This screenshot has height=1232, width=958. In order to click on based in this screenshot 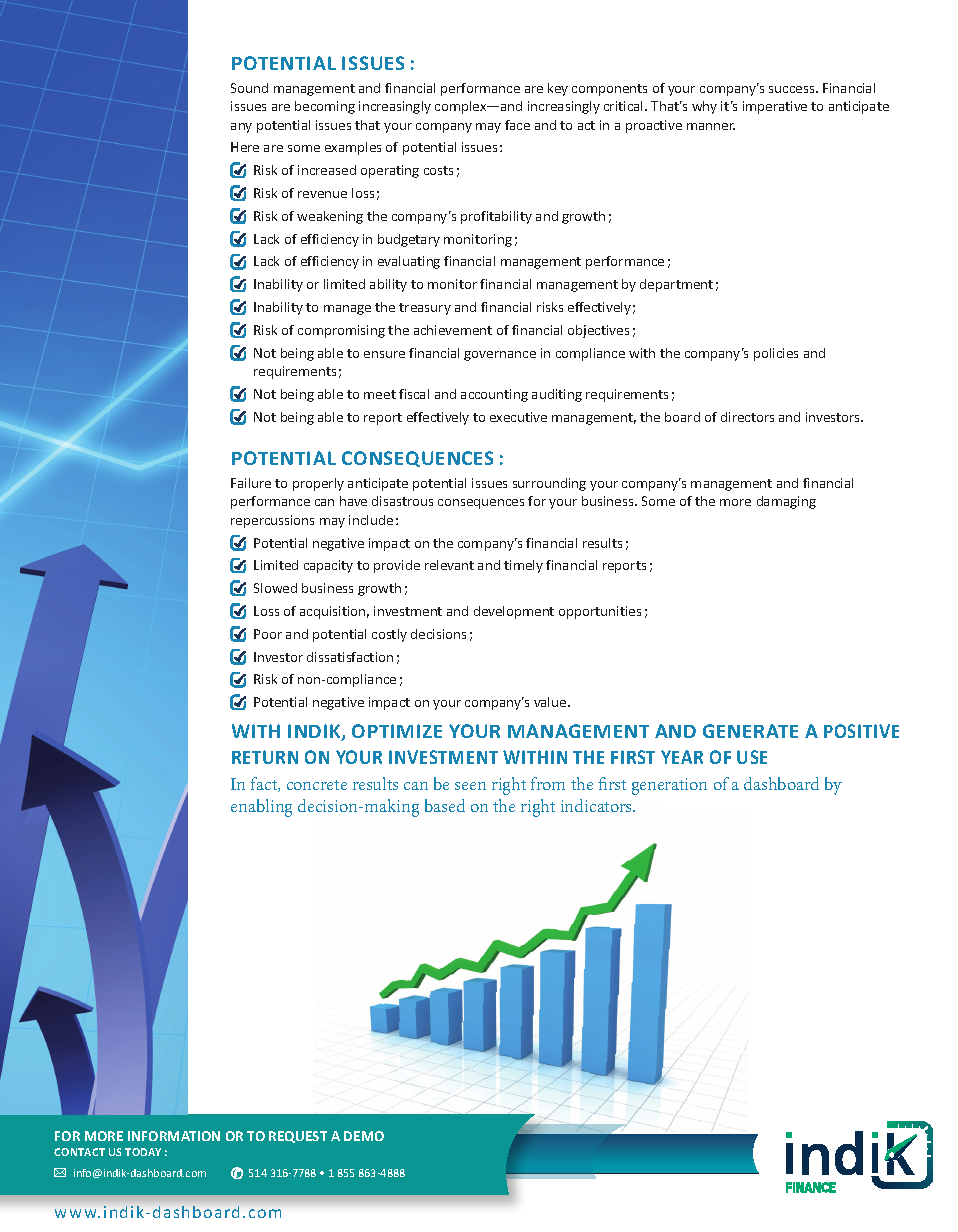, I will do `click(445, 805)`.
